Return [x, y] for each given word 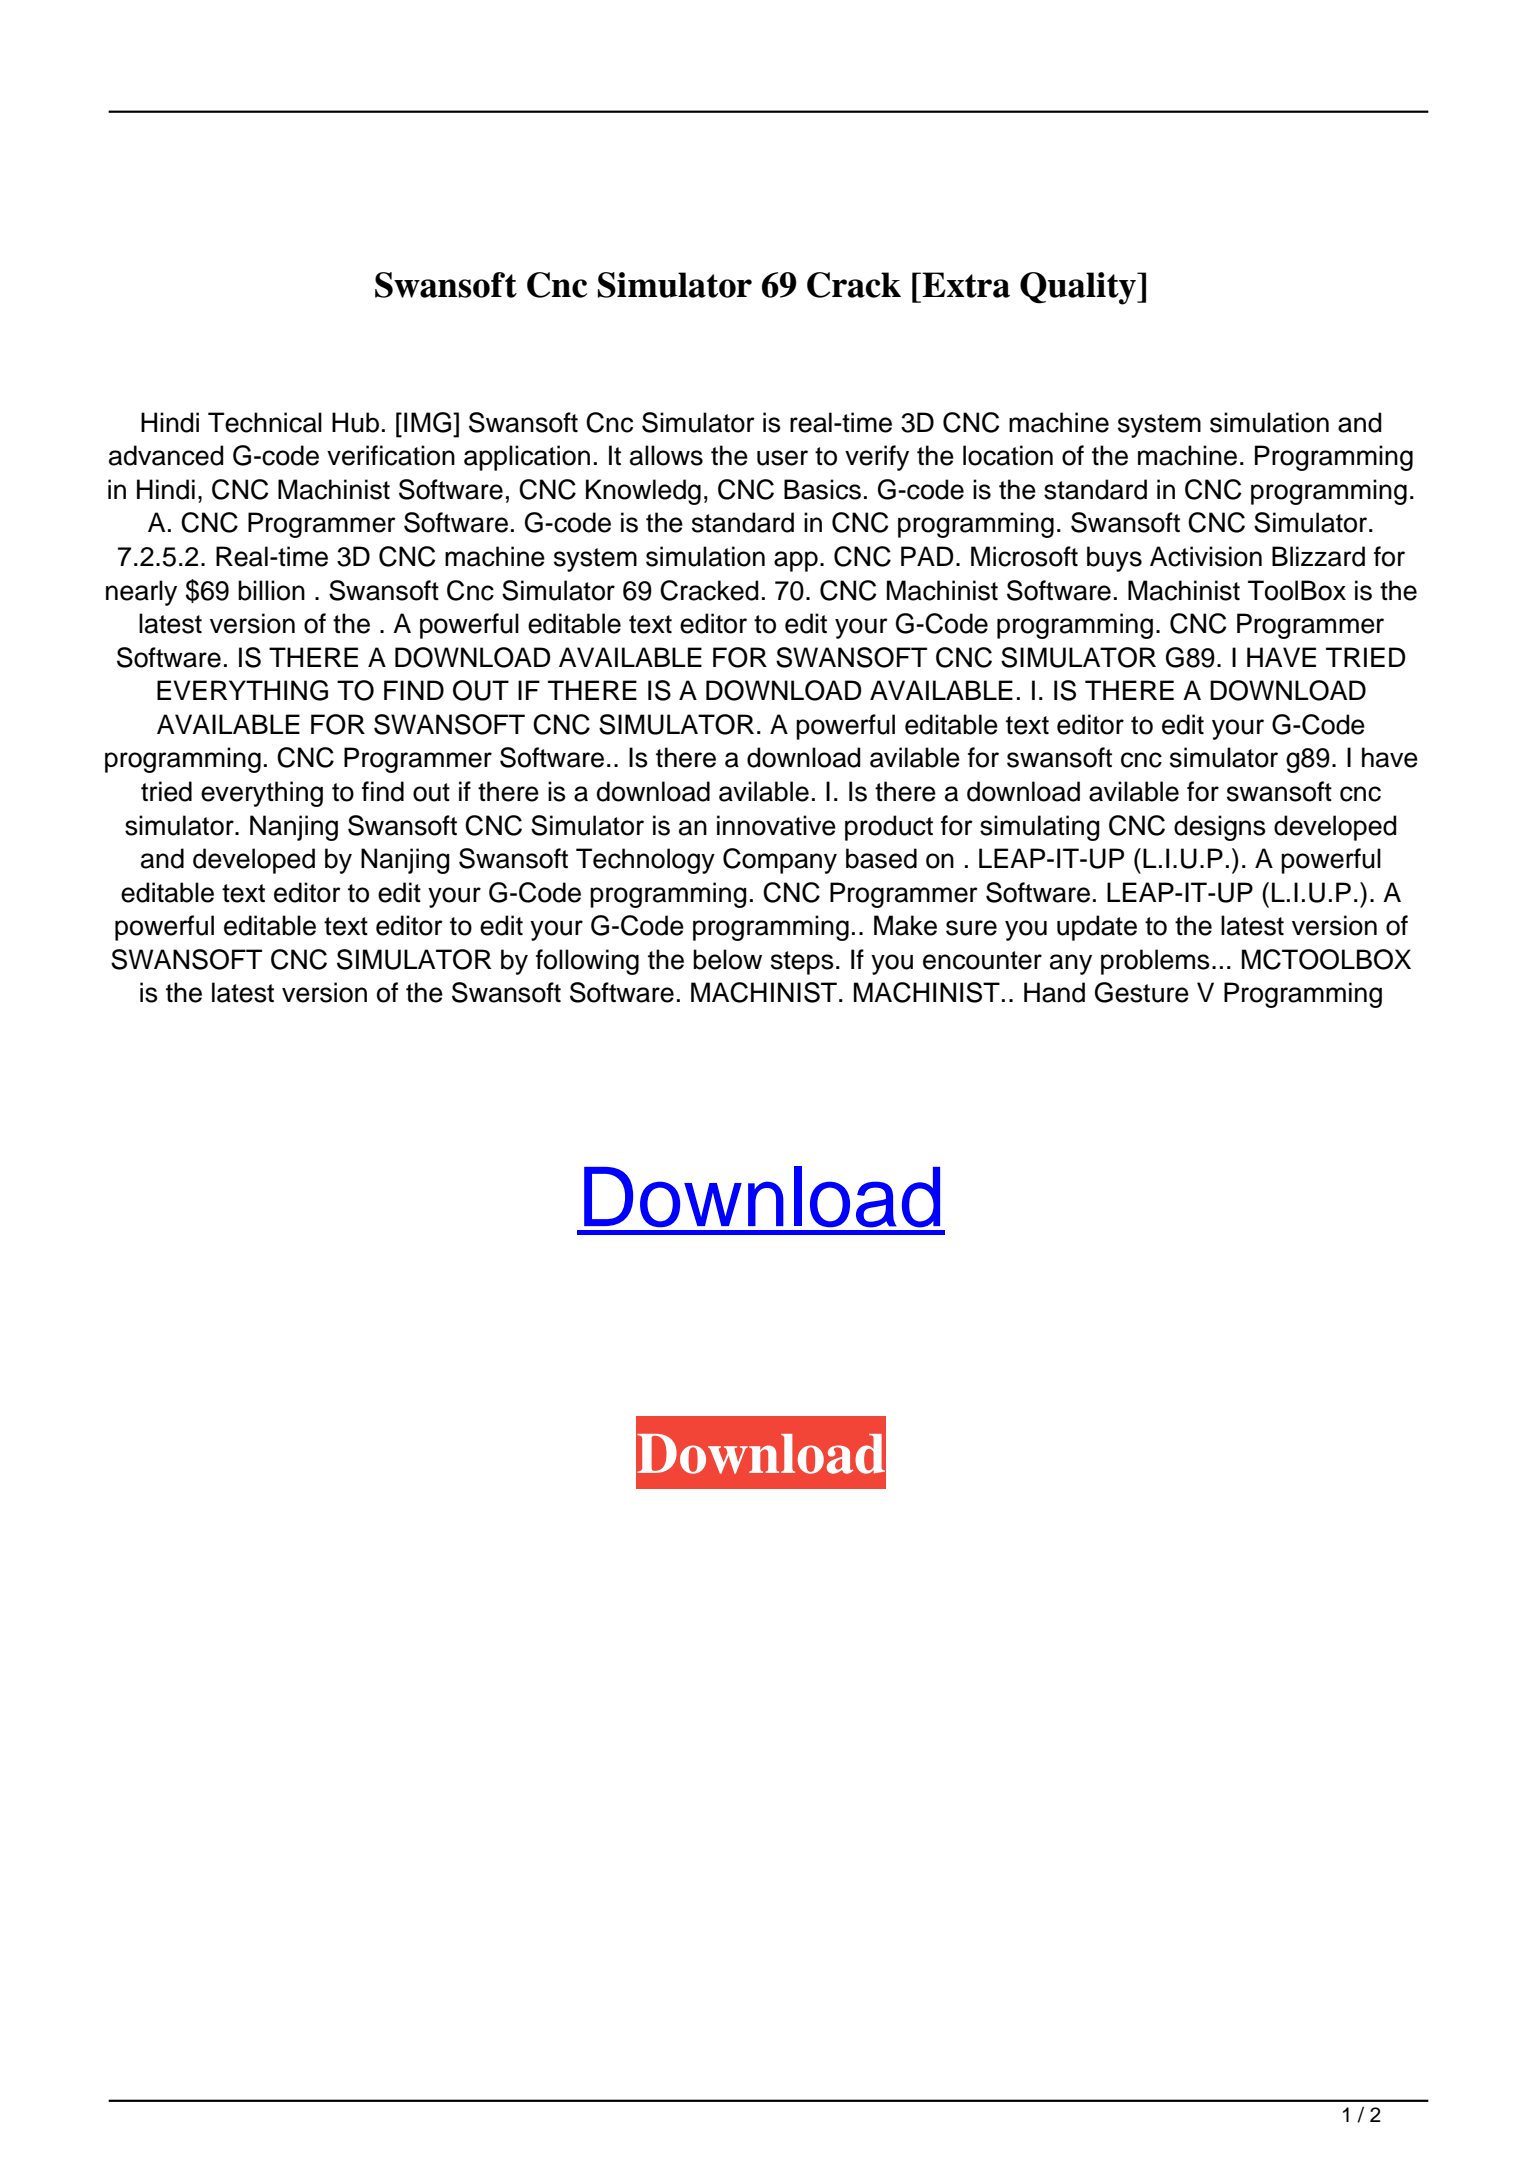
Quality [1079, 288]
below [727, 959]
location [1008, 455]
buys [1114, 559]
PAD [927, 556]
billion [271, 590]
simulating [1040, 828]
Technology [645, 861]
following [587, 962]
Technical [265, 422]
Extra [965, 285]
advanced [166, 455]
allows [666, 455]
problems [1155, 962]
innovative [776, 825]
